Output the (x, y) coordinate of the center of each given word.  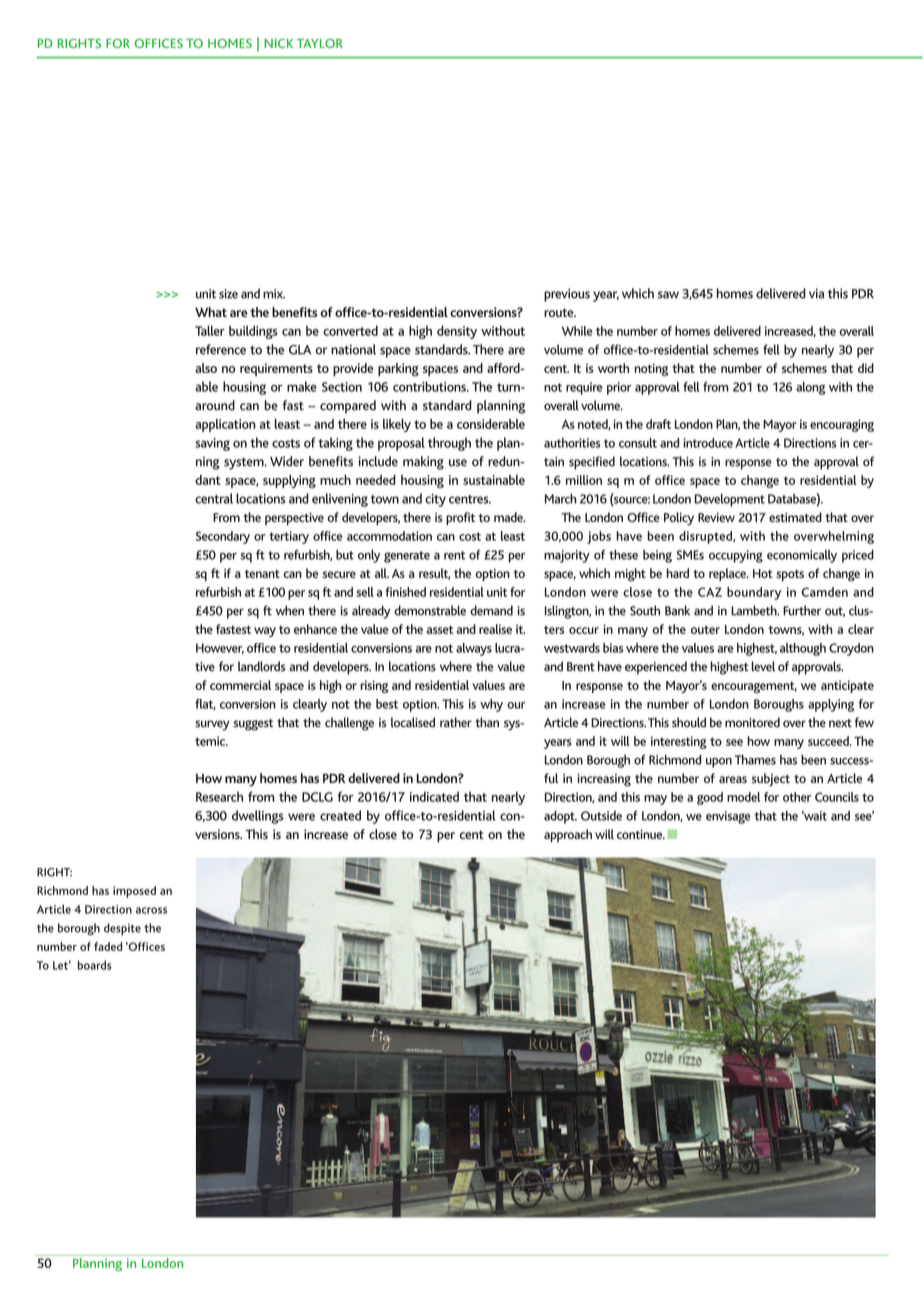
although (803, 649)
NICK (278, 43)
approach (568, 836)
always (474, 649)
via (816, 293)
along (810, 388)
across (151, 910)
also (206, 368)
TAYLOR (320, 43)
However (220, 648)
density (457, 332)
